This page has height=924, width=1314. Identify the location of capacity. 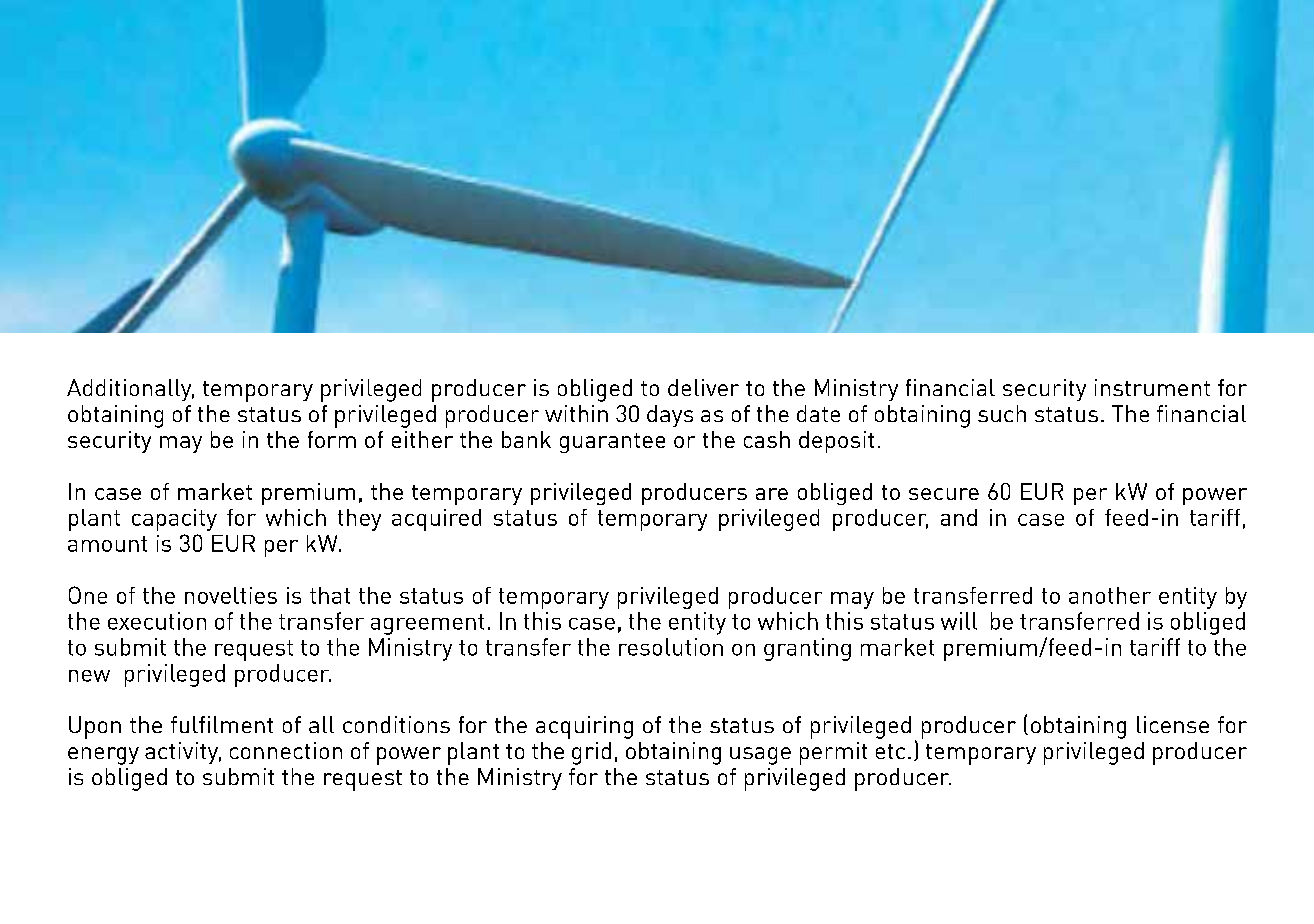
(174, 520).
